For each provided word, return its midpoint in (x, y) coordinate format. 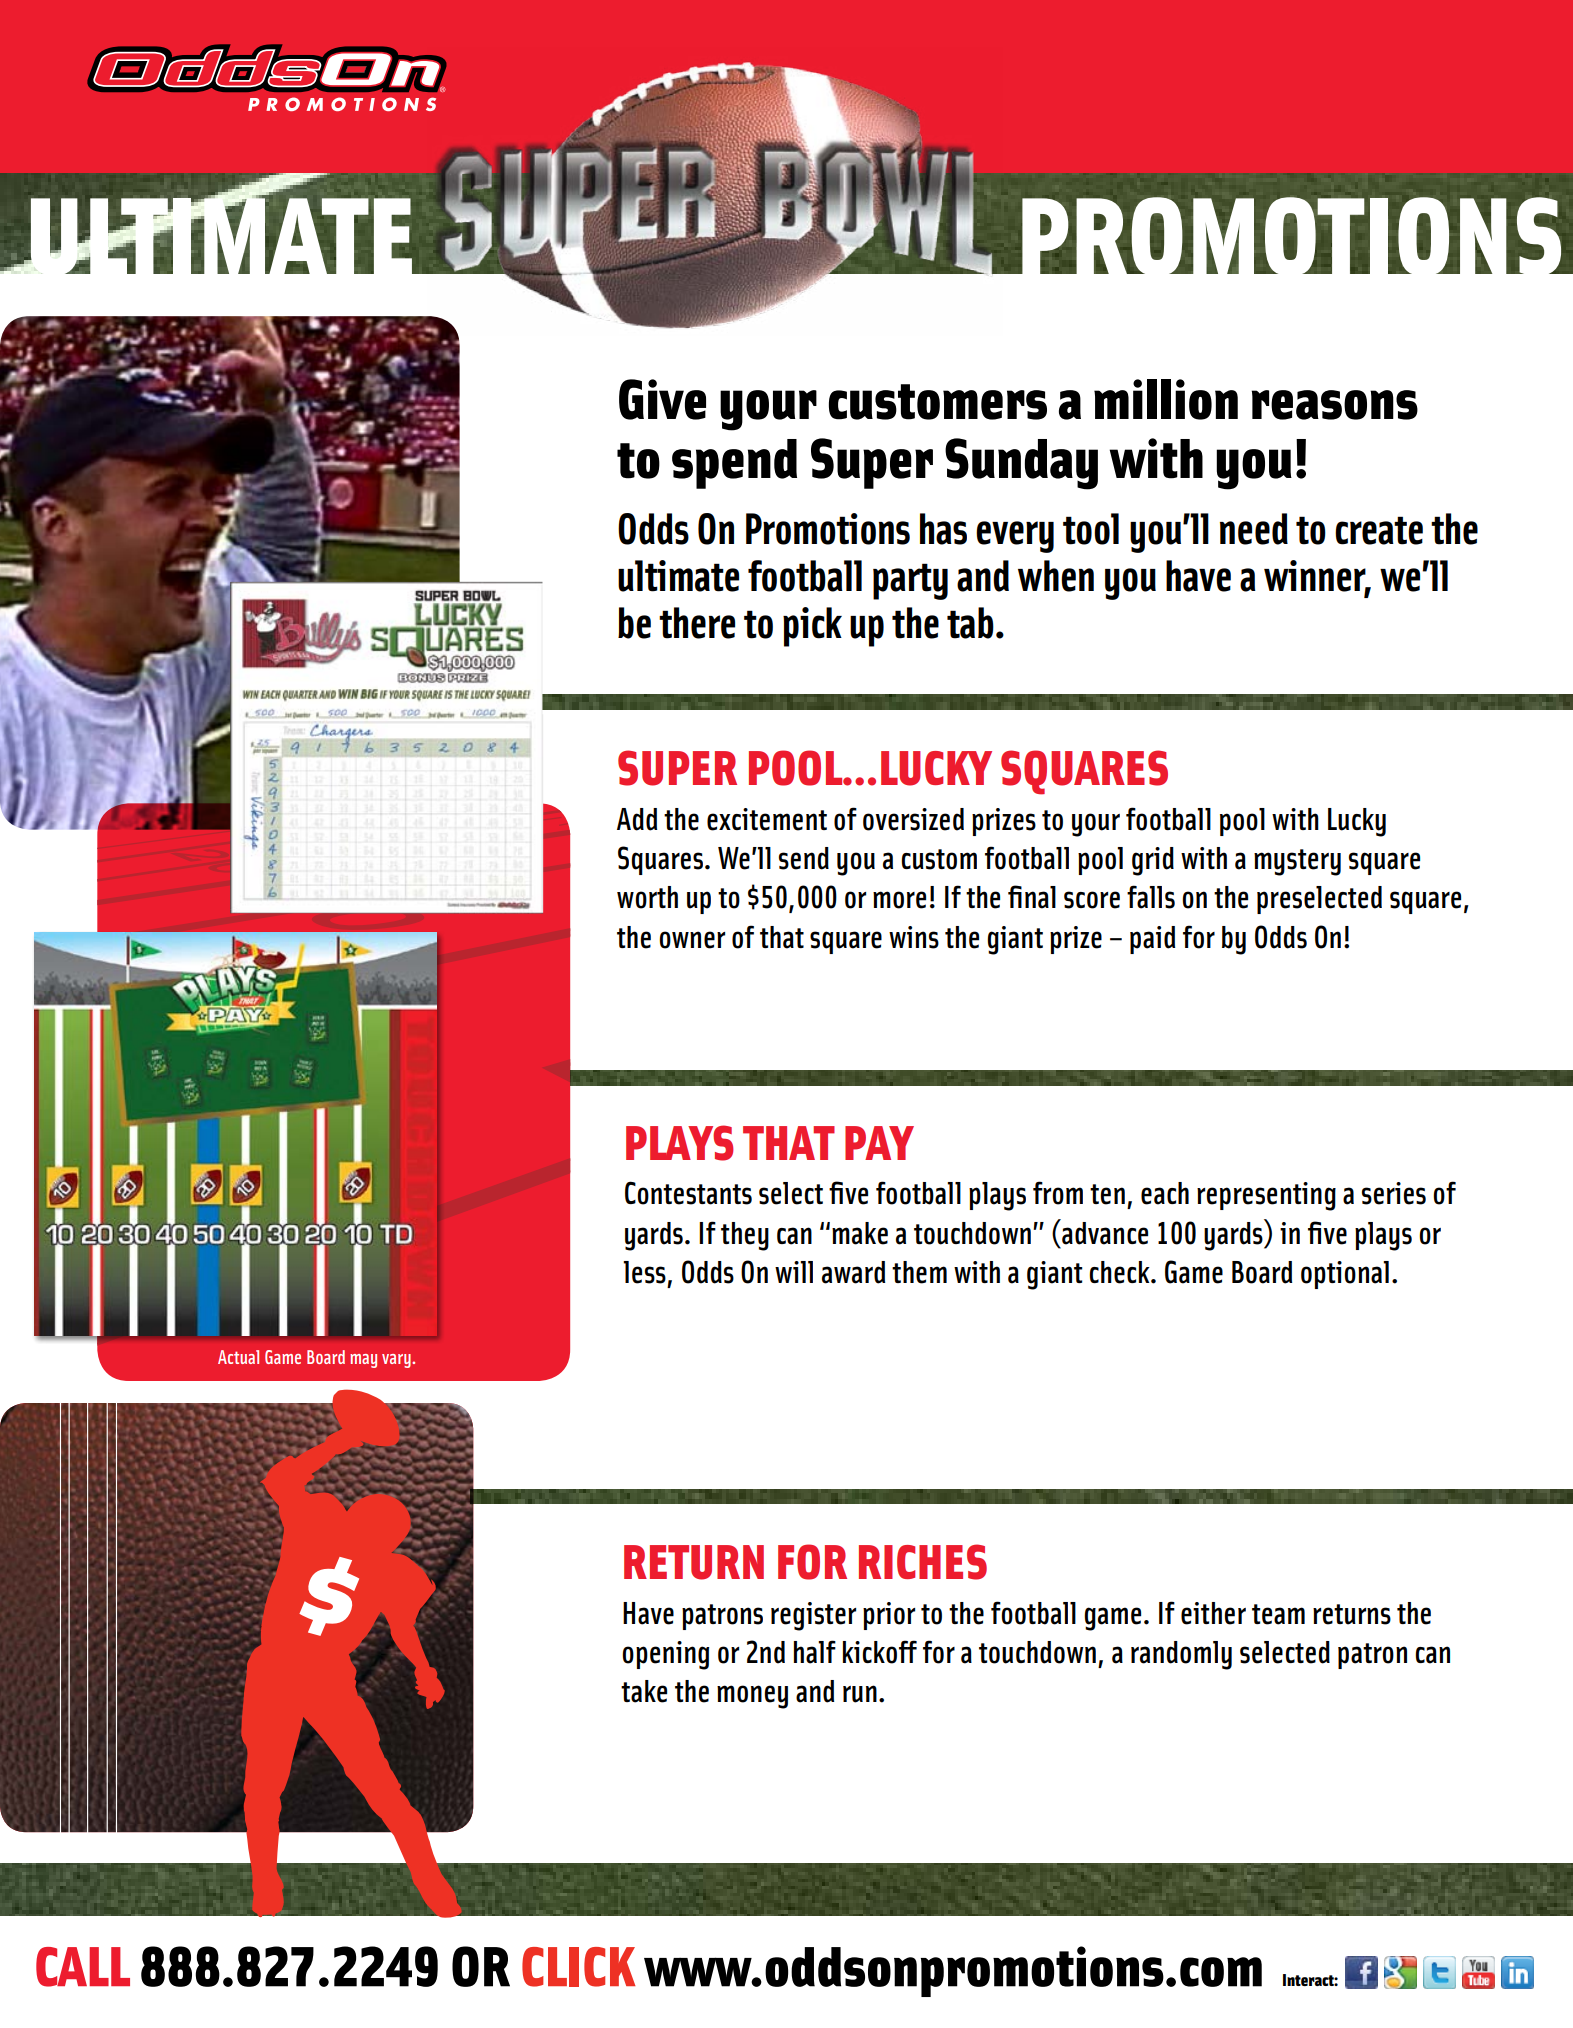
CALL (83, 1967)
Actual (238, 1357)
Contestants (688, 1193)
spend (734, 464)
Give (662, 399)
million (1166, 399)
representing (1266, 1196)
